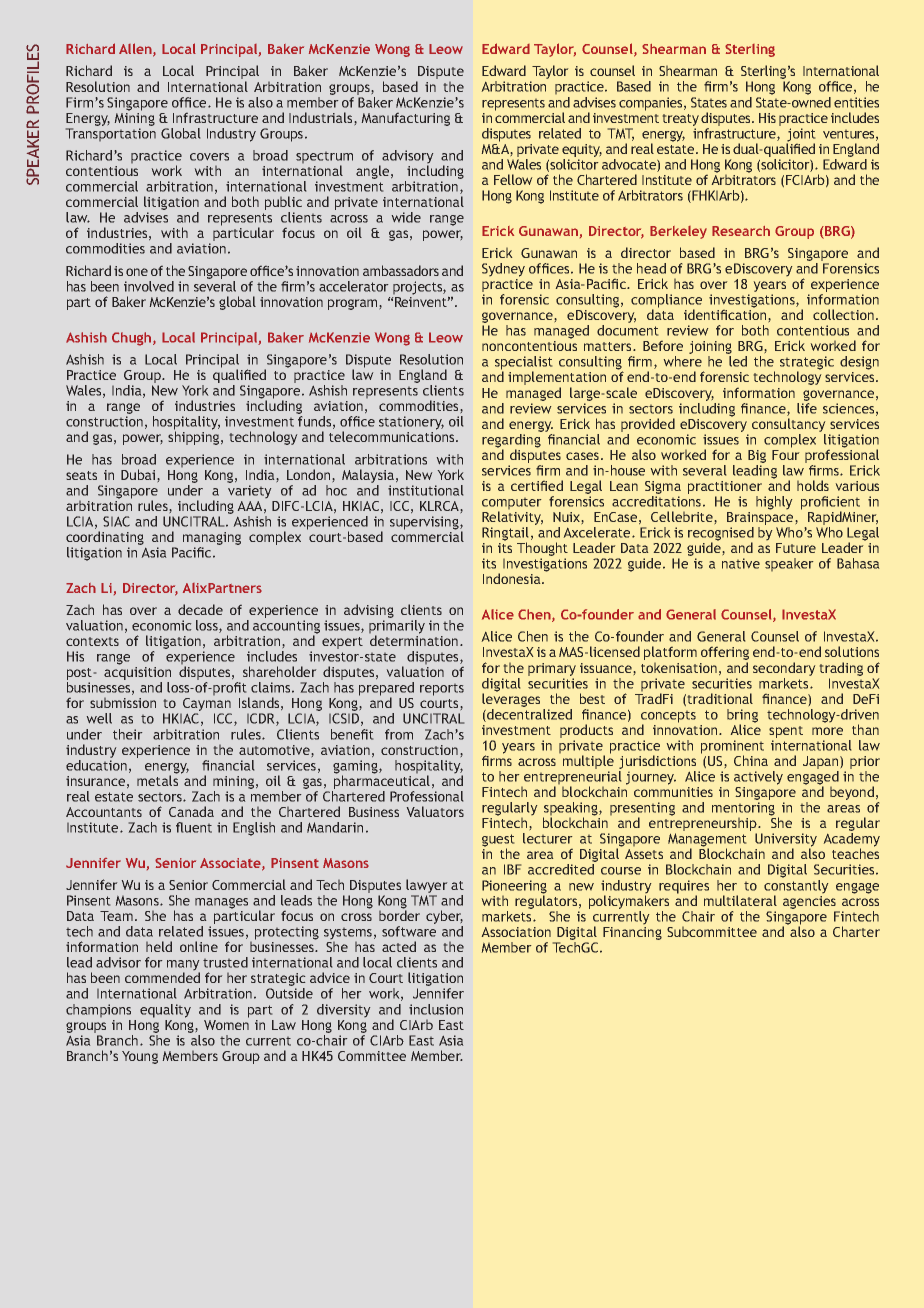 This screenshot has width=924, height=1308. I want to click on equality, so click(165, 1011).
